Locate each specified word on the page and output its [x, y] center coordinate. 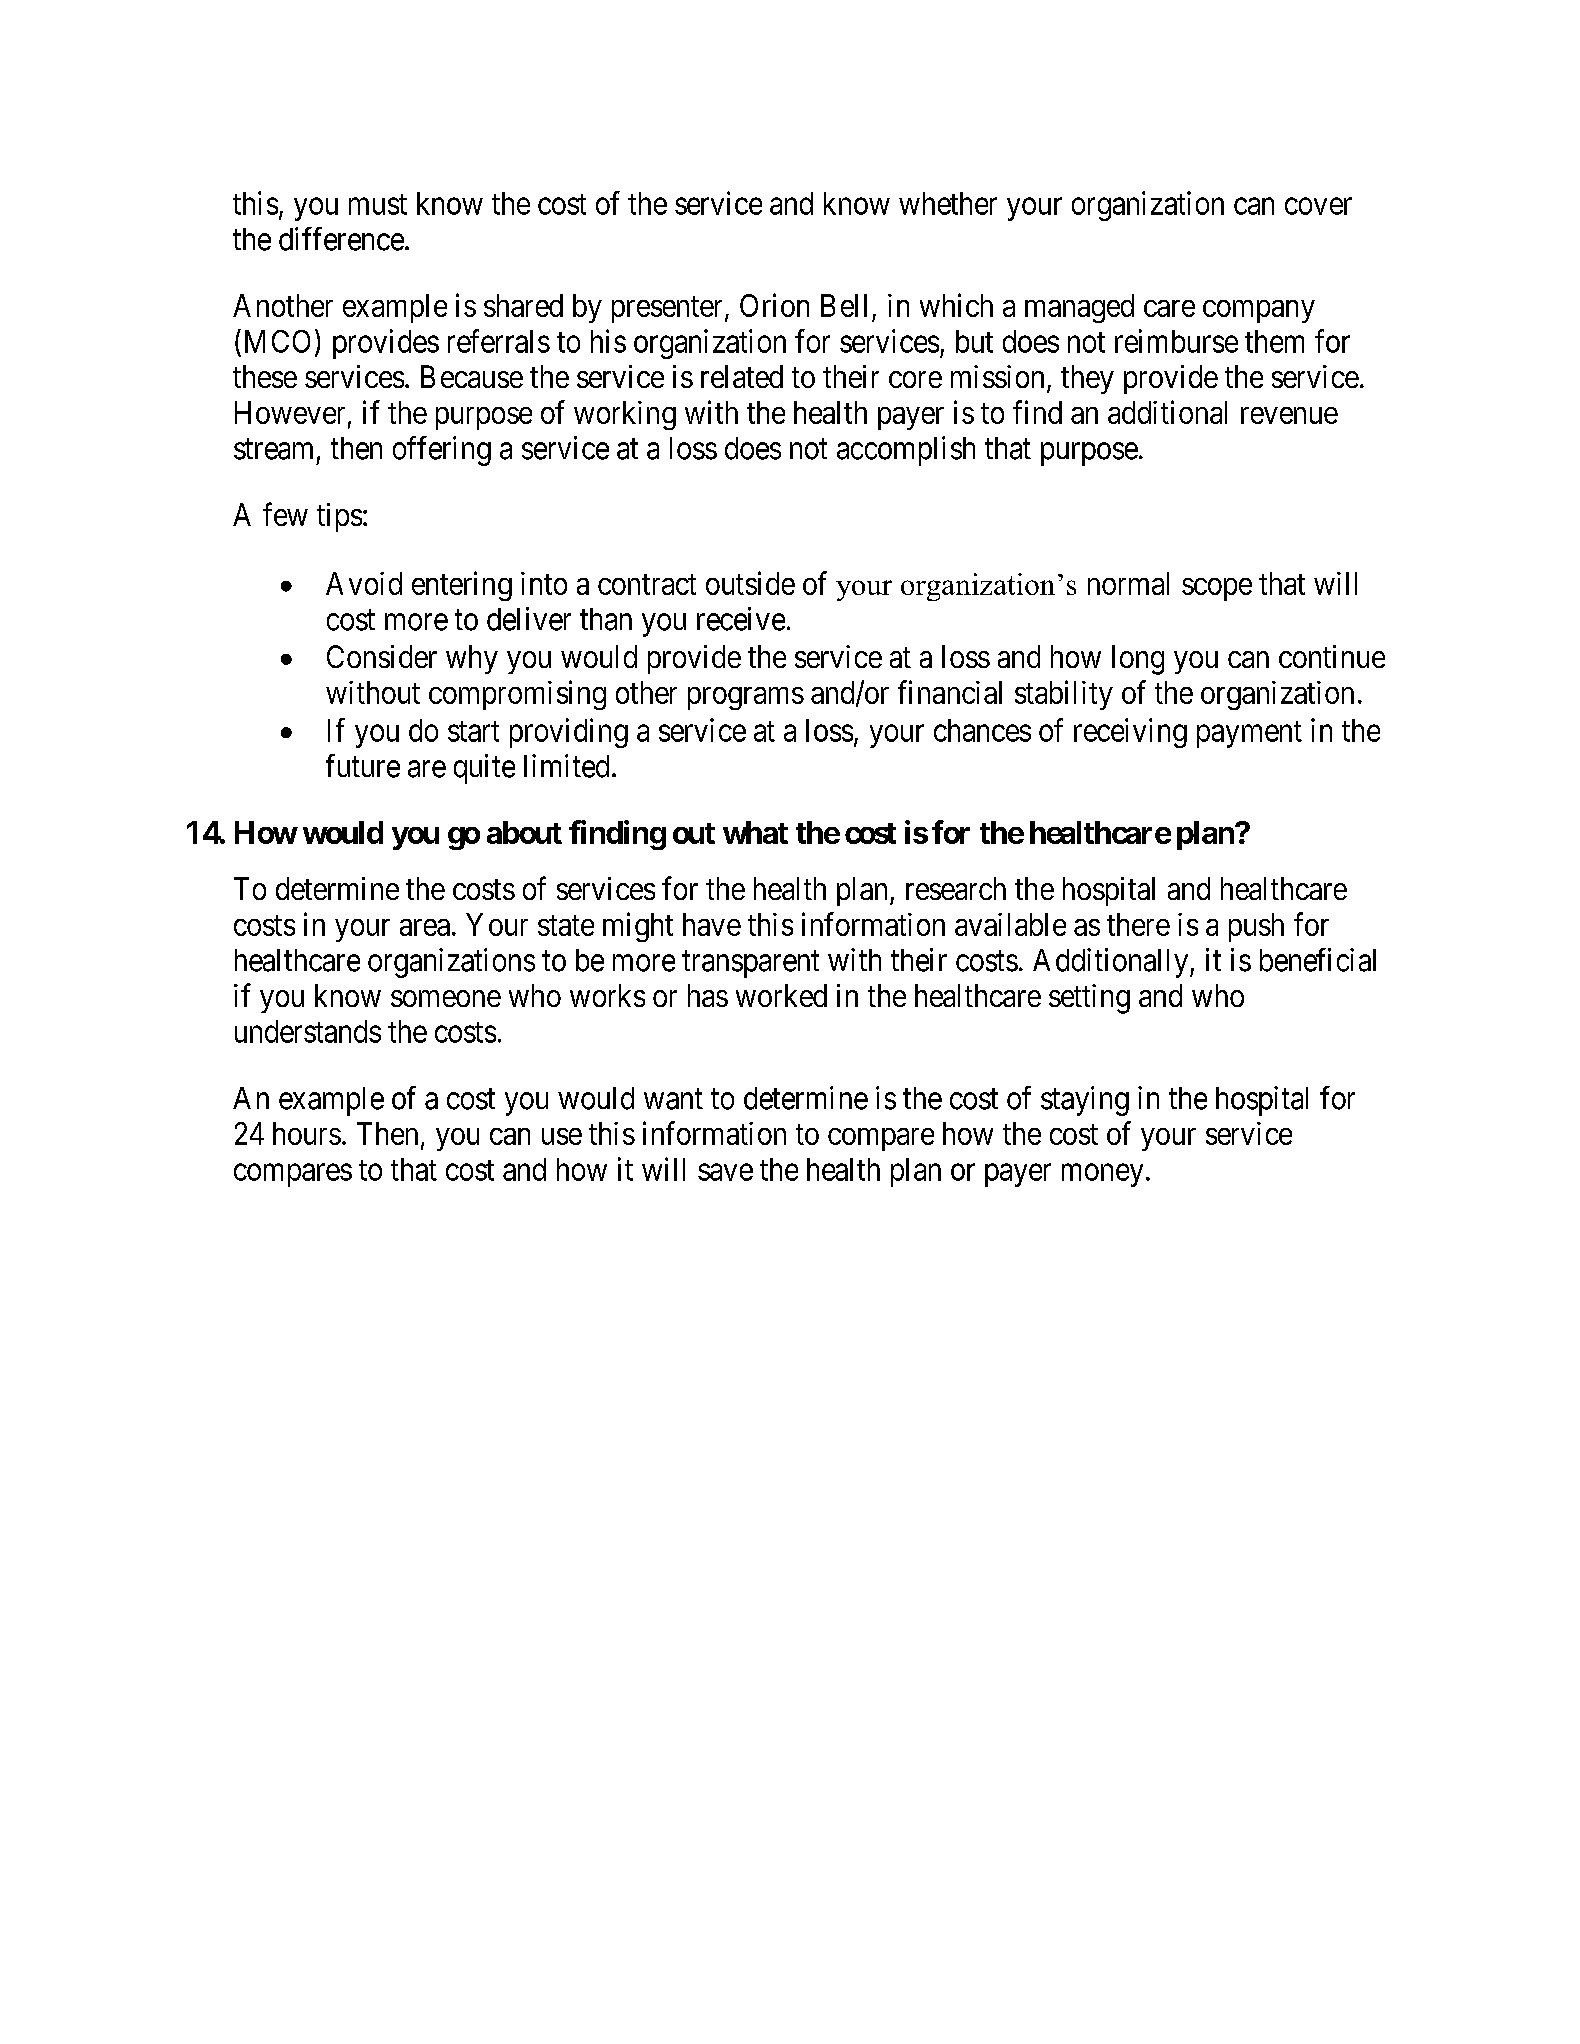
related [742, 376]
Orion [774, 305]
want [673, 1099]
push [1256, 927]
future [363, 766]
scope [1217, 589]
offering [442, 451]
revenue [1289, 415]
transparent [750, 964]
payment [1249, 734]
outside [750, 583]
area [425, 927]
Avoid [364, 583]
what [755, 832]
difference [341, 239]
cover [1318, 206]
